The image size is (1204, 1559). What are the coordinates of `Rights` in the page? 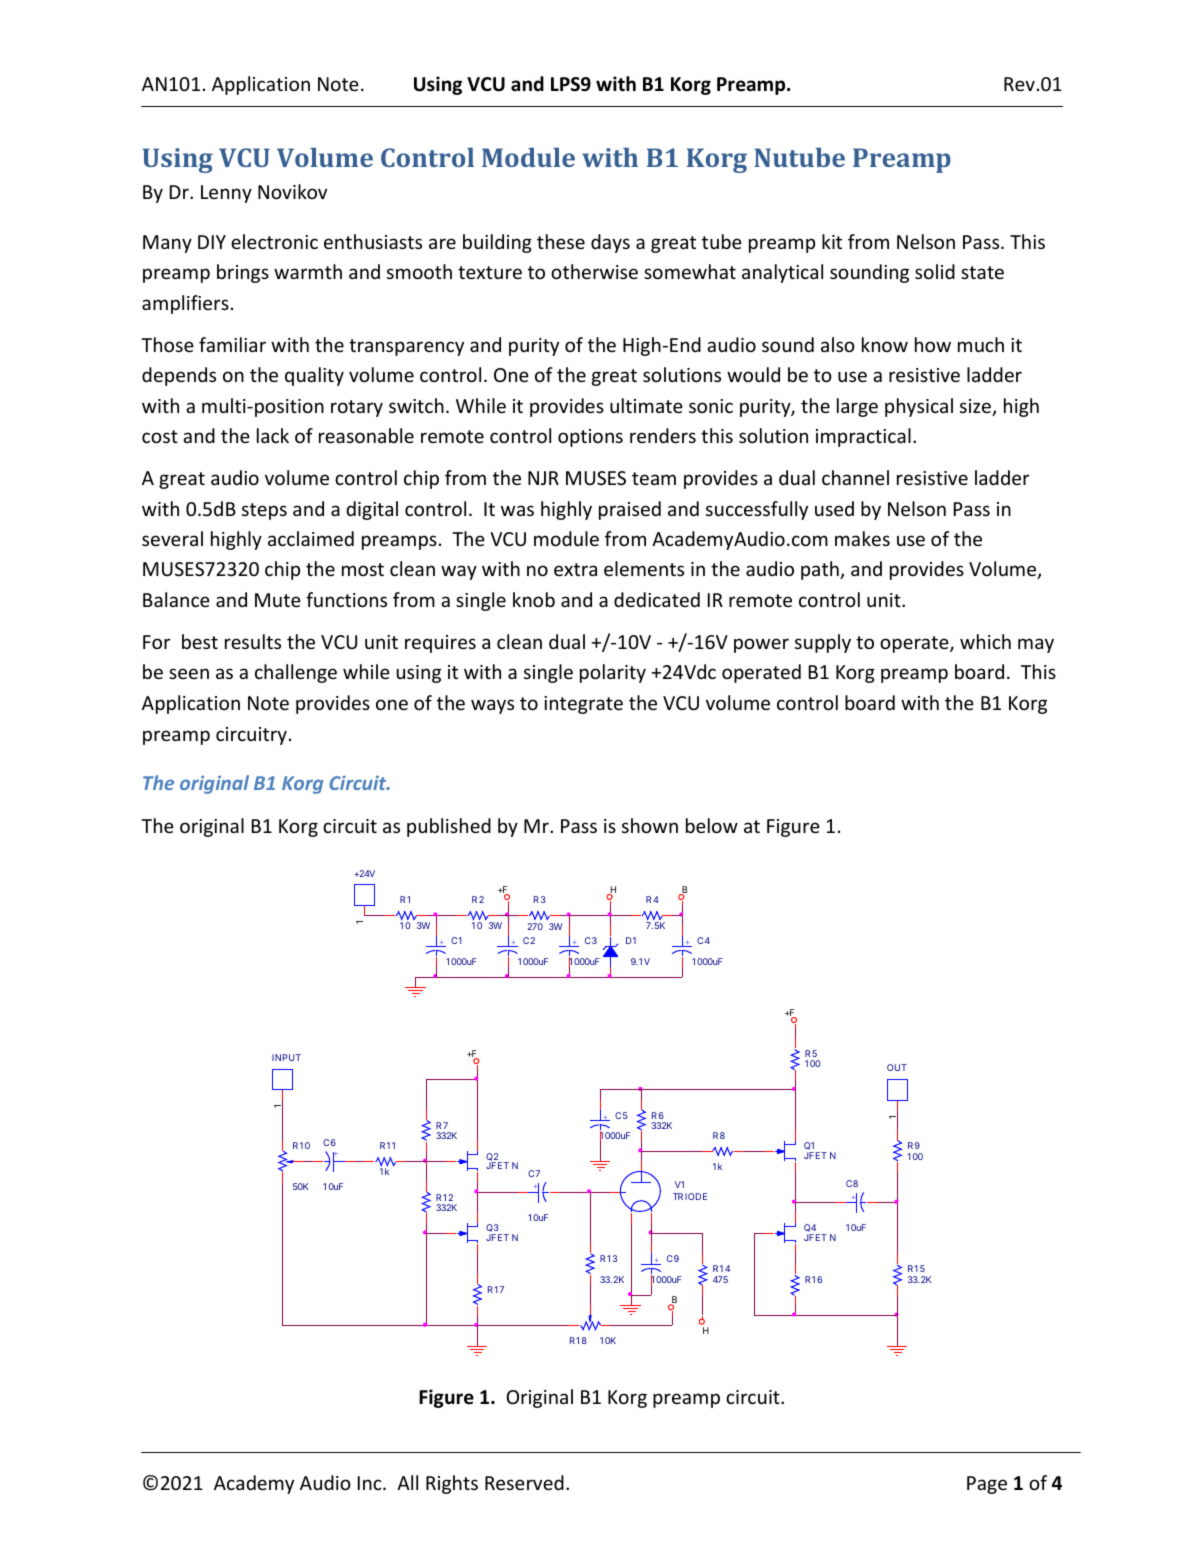 It's located at (452, 1484).
